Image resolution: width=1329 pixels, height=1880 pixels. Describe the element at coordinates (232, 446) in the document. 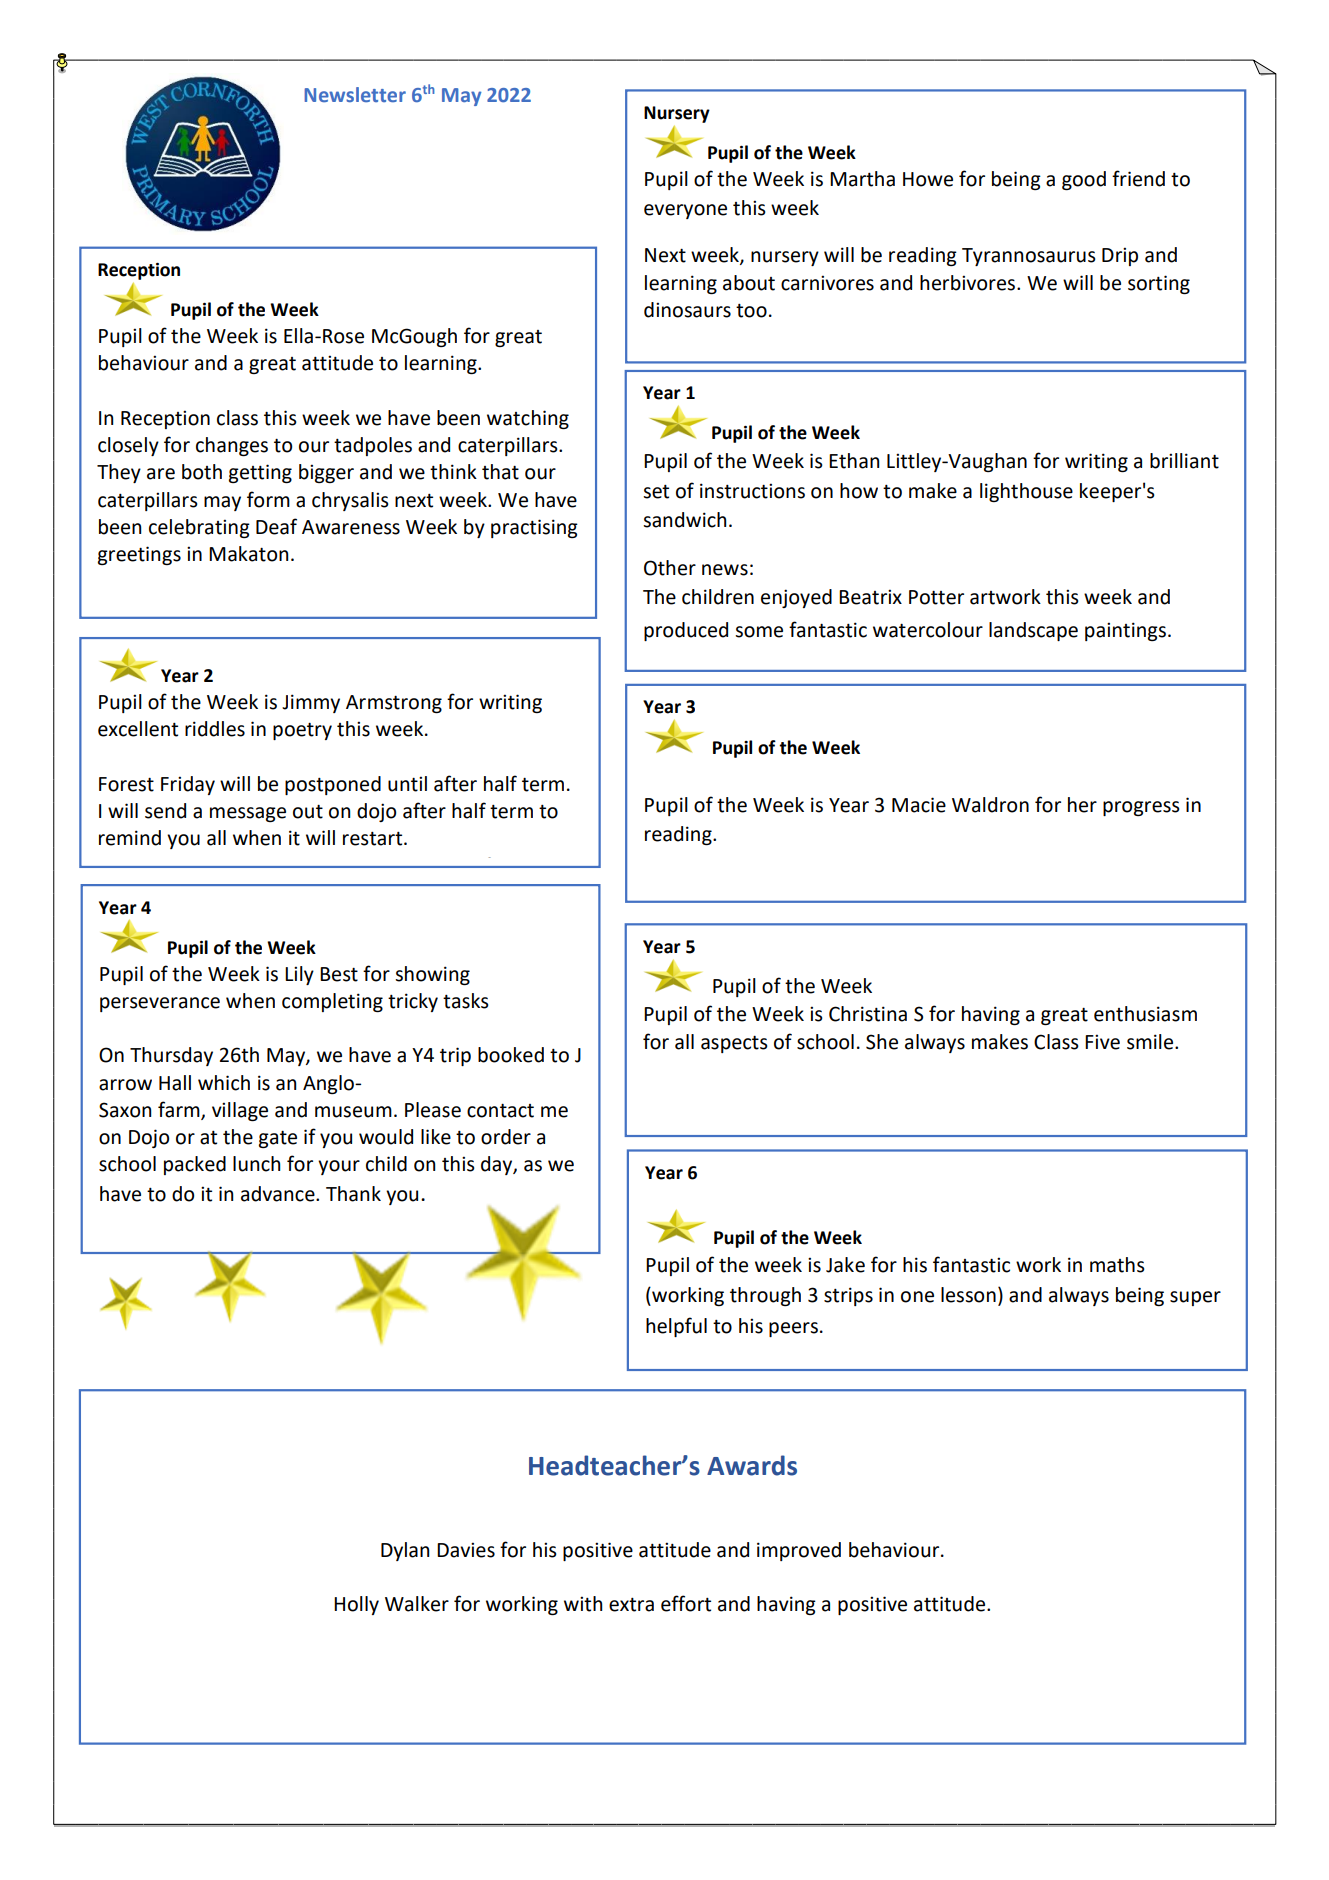

I see `changes` at that location.
